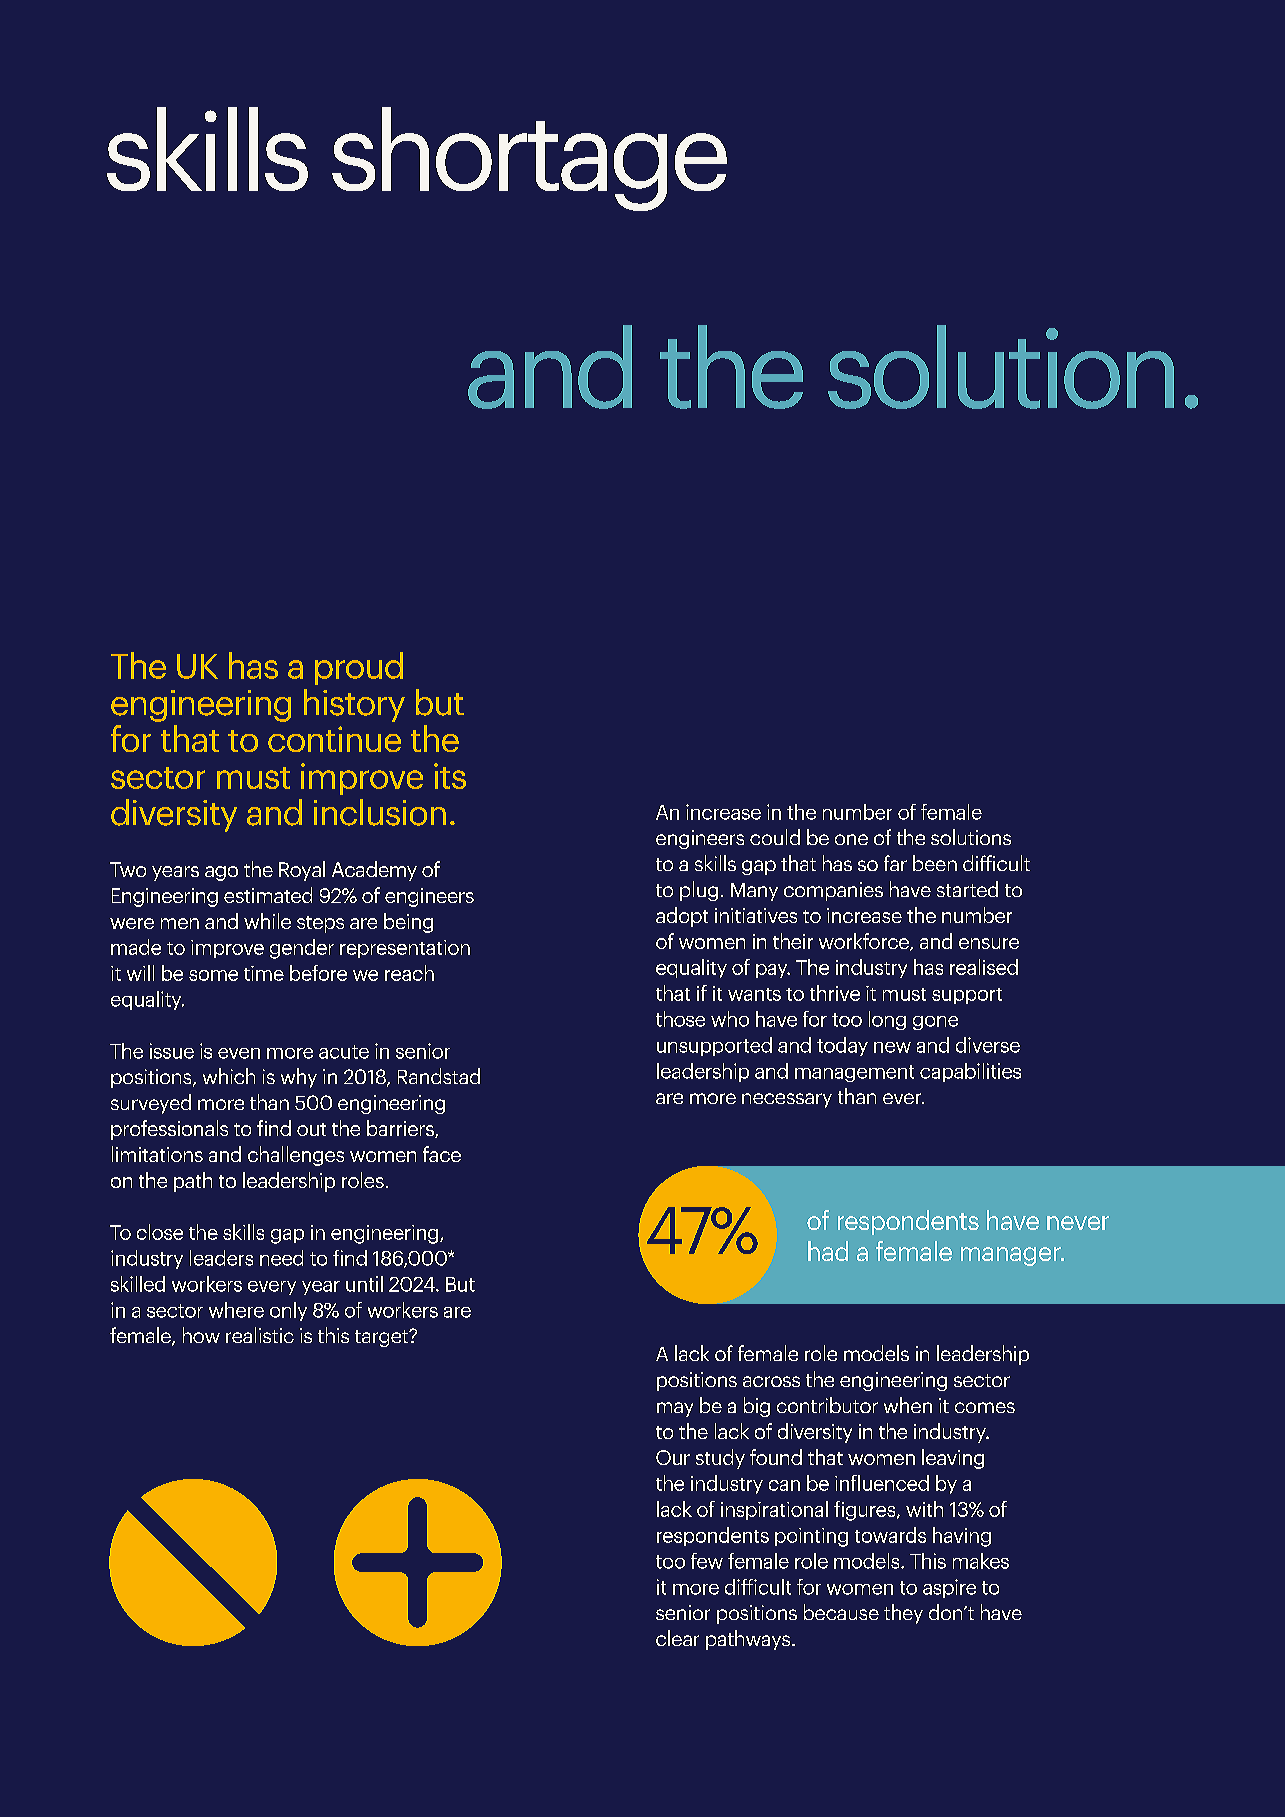  What do you see at coordinates (895, 863) in the screenshot?
I see `far` at bounding box center [895, 863].
